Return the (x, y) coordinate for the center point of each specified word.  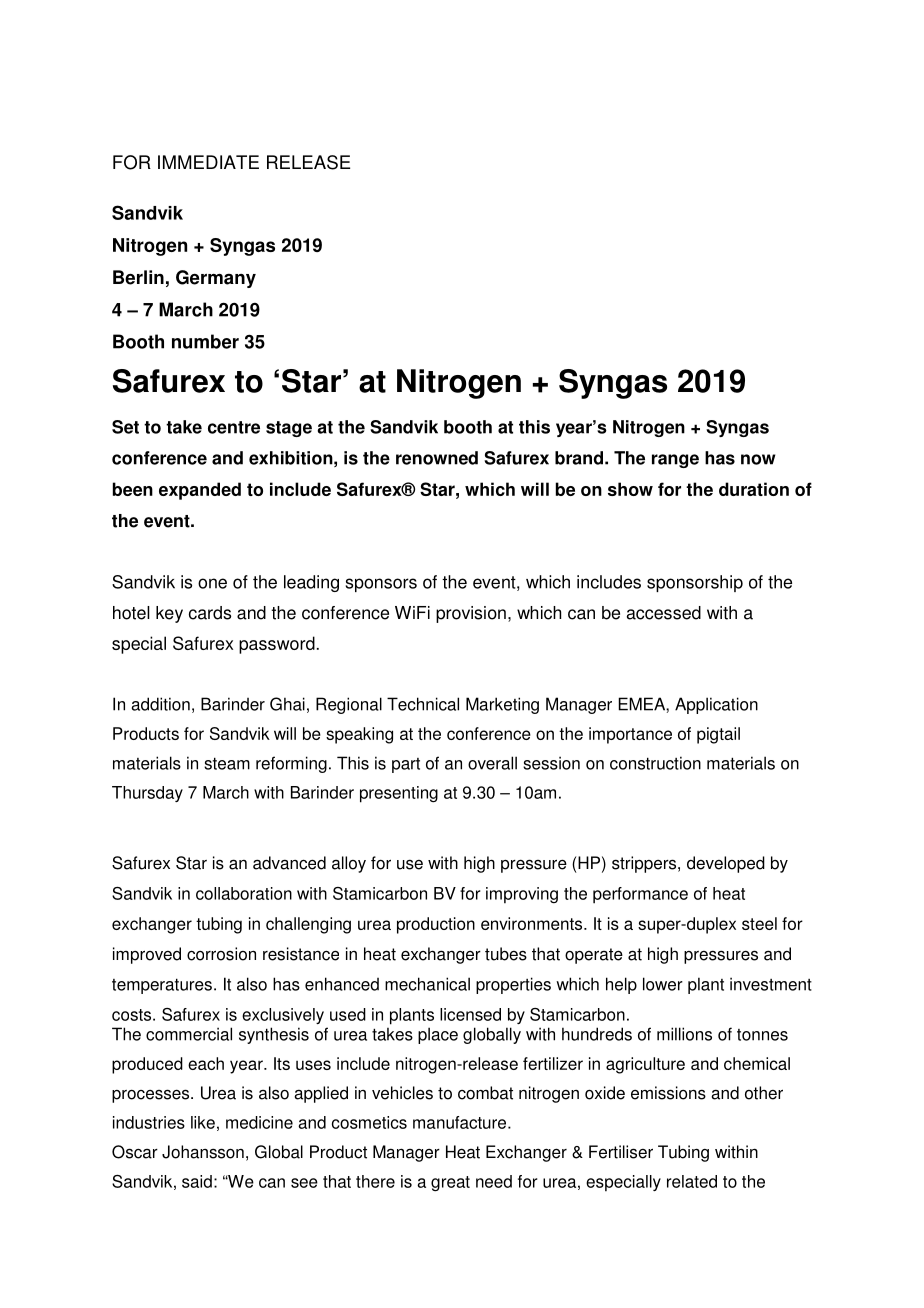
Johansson (203, 1152)
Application (716, 705)
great (450, 1184)
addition (161, 704)
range (675, 461)
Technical (423, 704)
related (692, 1181)
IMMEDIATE (208, 162)
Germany (216, 279)
